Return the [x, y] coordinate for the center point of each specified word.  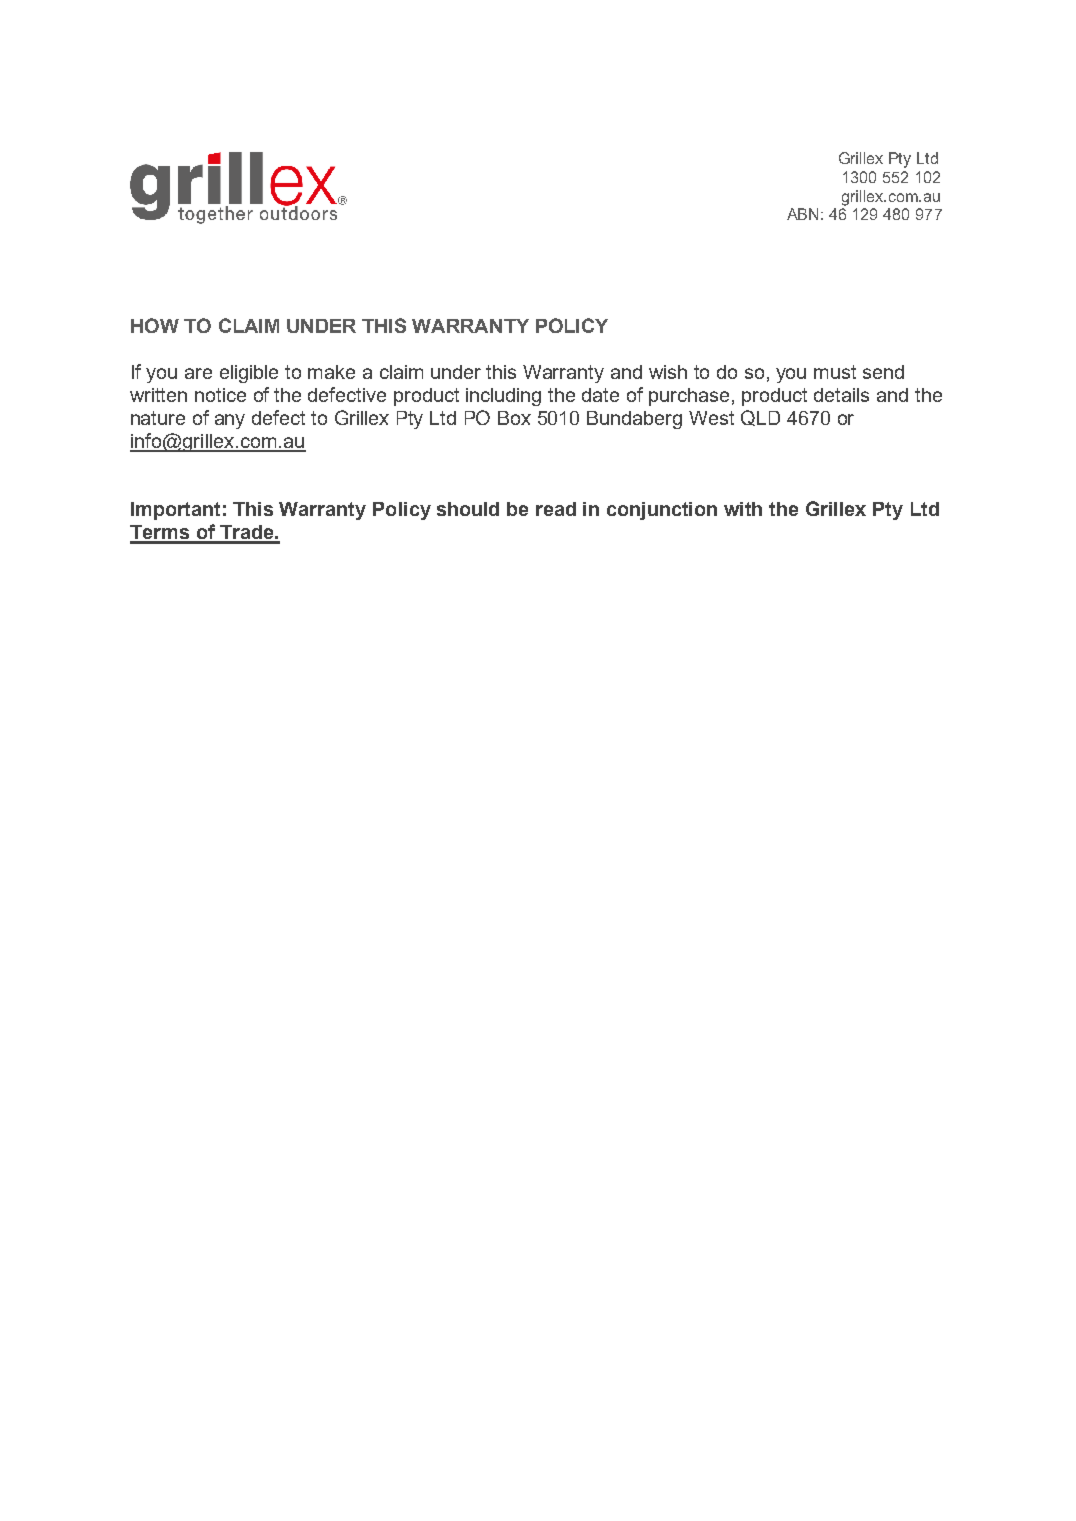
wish [668, 372]
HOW [155, 325]
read [556, 509]
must [835, 372]
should [468, 509]
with [743, 509]
